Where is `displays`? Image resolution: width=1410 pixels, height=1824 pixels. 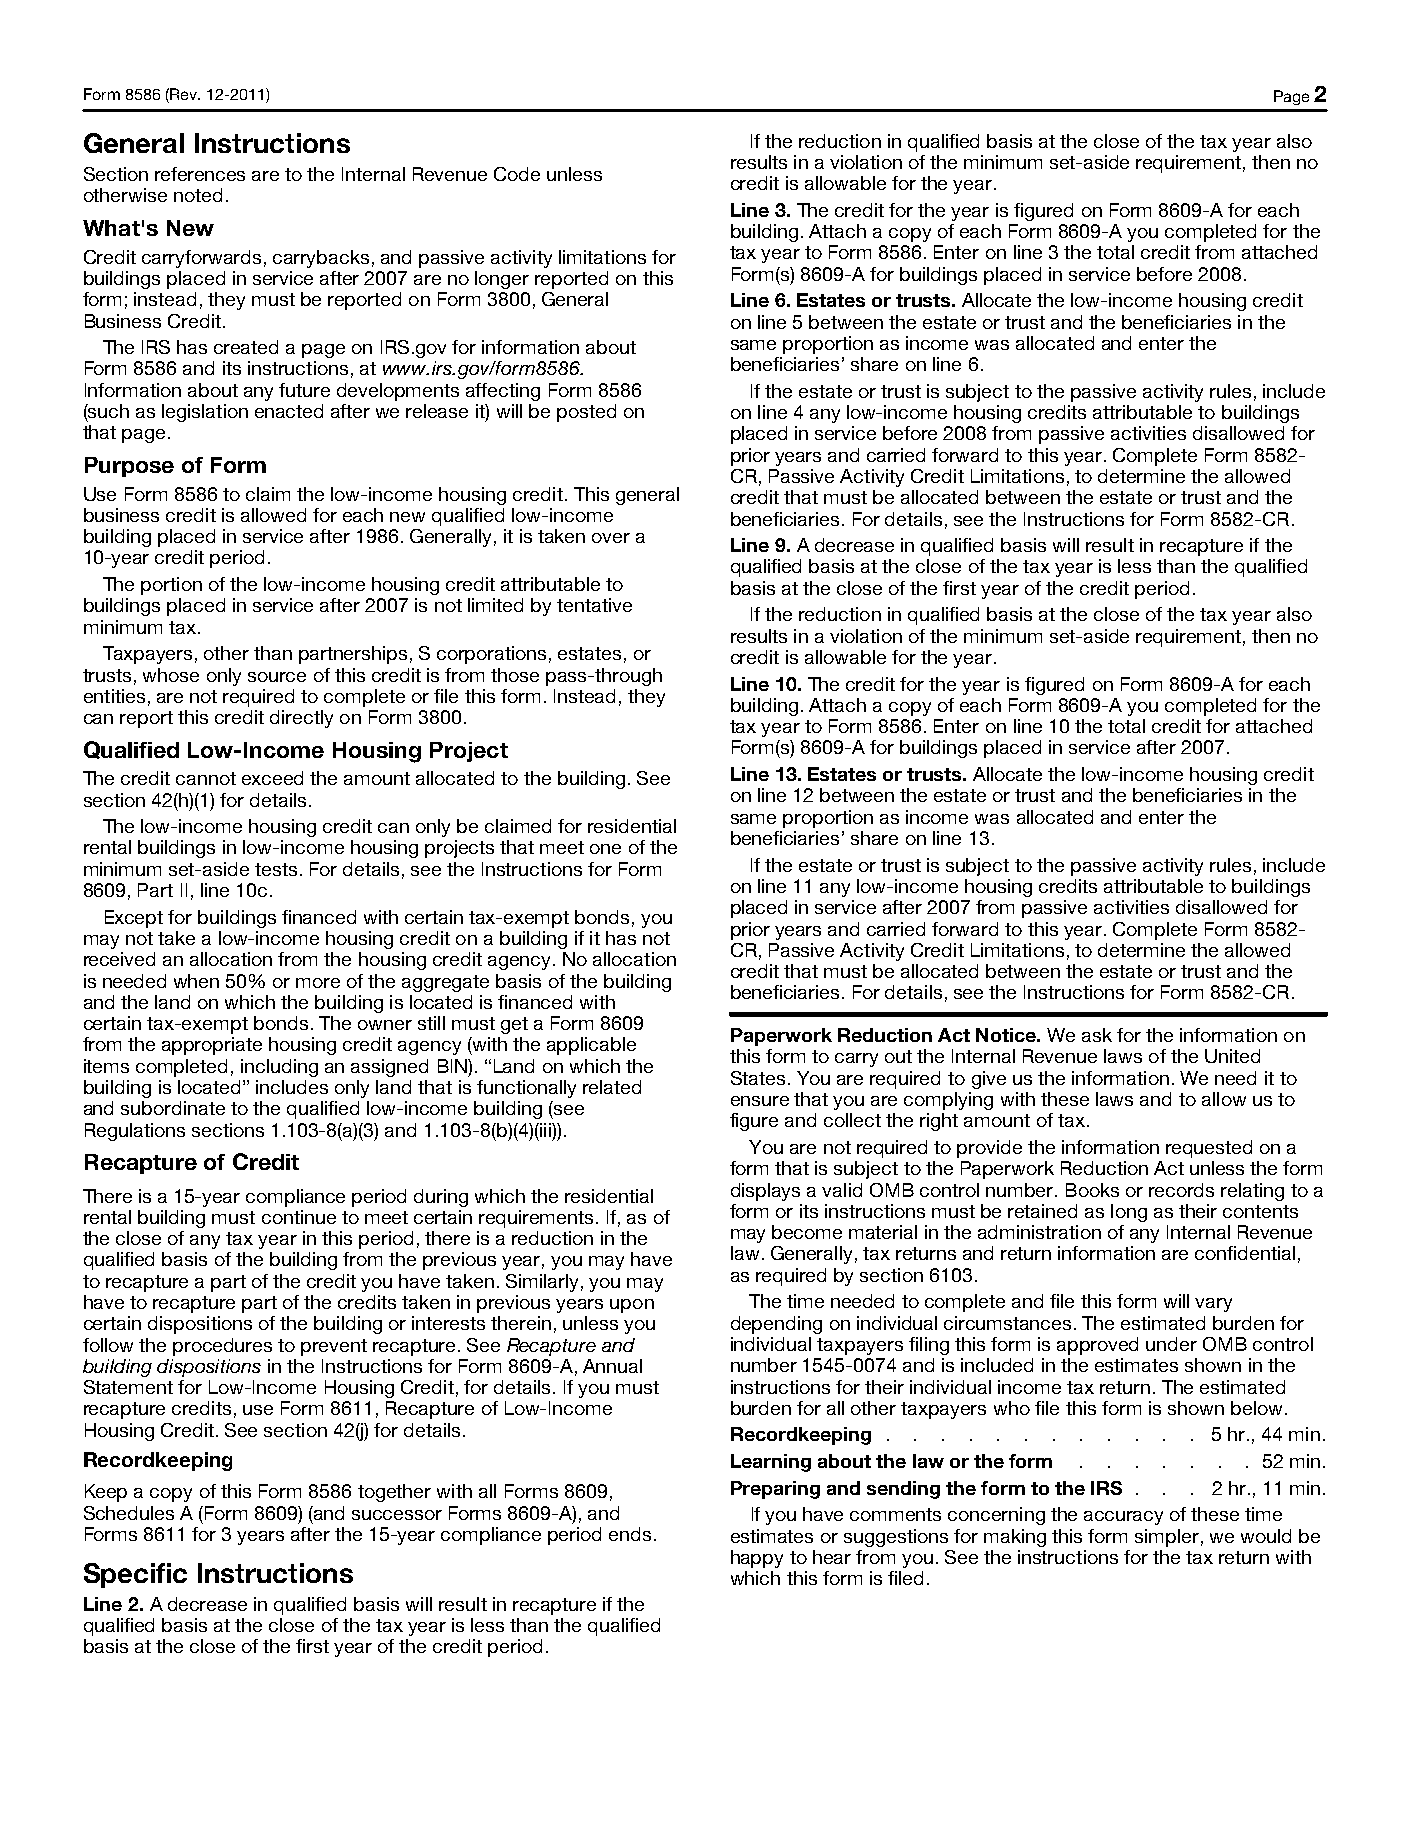 displays is located at coordinates (765, 1192).
